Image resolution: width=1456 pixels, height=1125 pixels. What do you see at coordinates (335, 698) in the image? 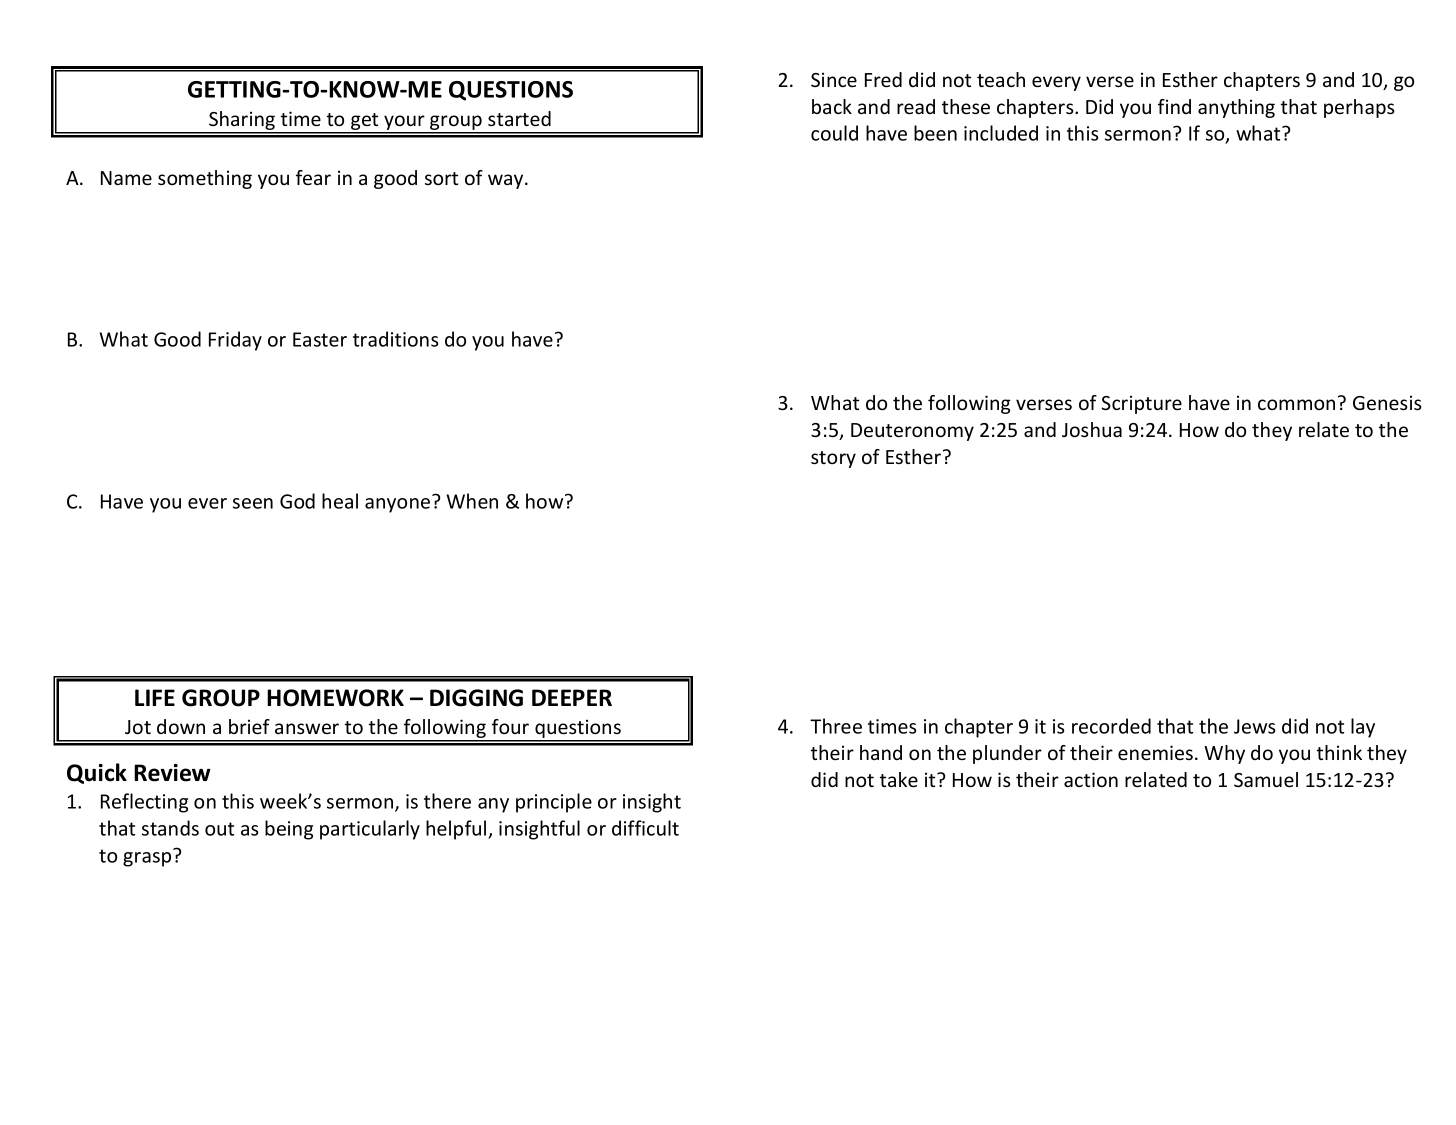
I see `HOMEWORK` at bounding box center [335, 698].
